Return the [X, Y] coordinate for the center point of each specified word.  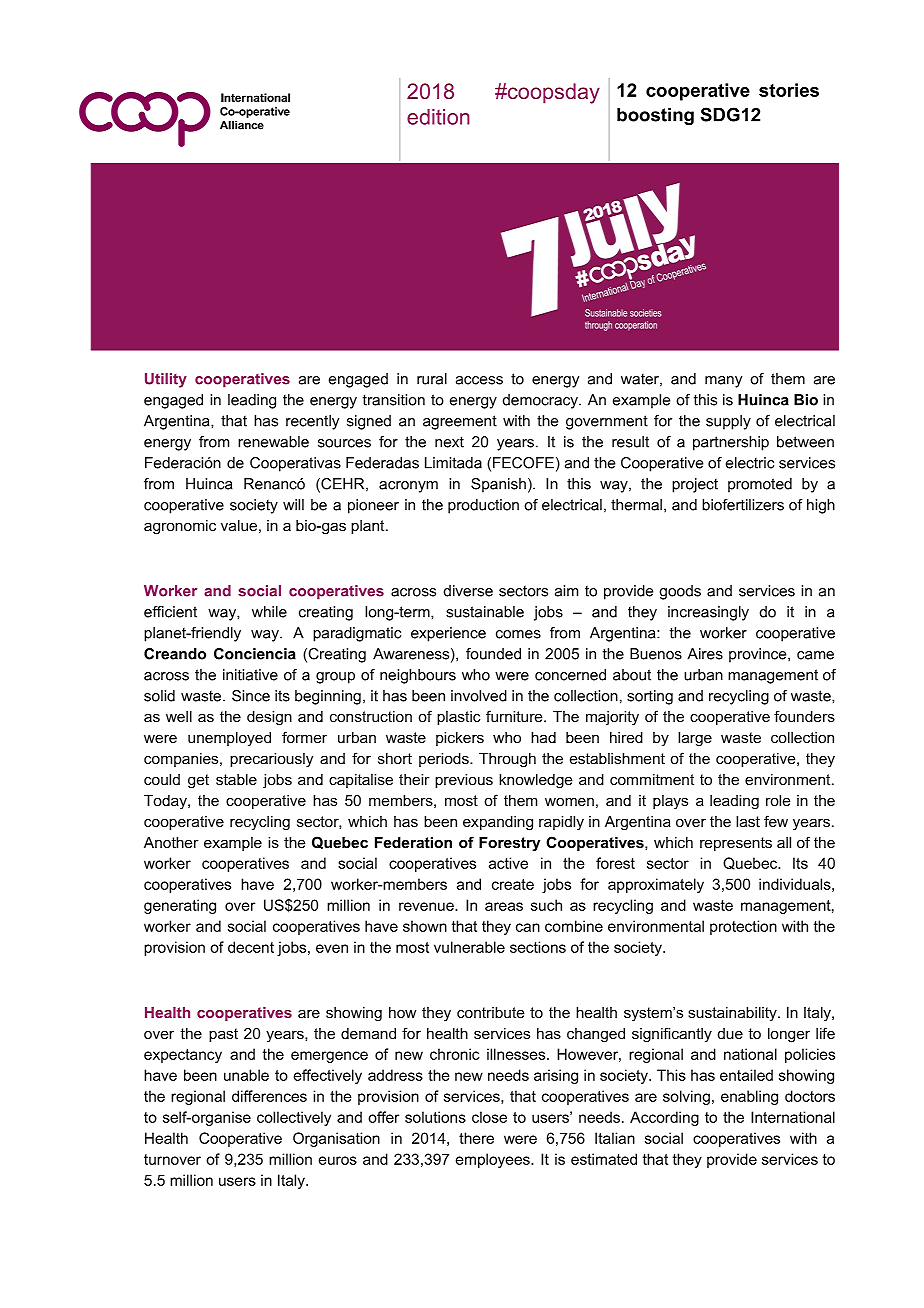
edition [438, 117]
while [269, 612]
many [723, 382]
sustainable [485, 612]
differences [269, 1096]
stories [789, 90]
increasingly [708, 613]
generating [180, 906]
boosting [655, 116]
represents [736, 844]
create [513, 884]
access [479, 380]
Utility [166, 380]
